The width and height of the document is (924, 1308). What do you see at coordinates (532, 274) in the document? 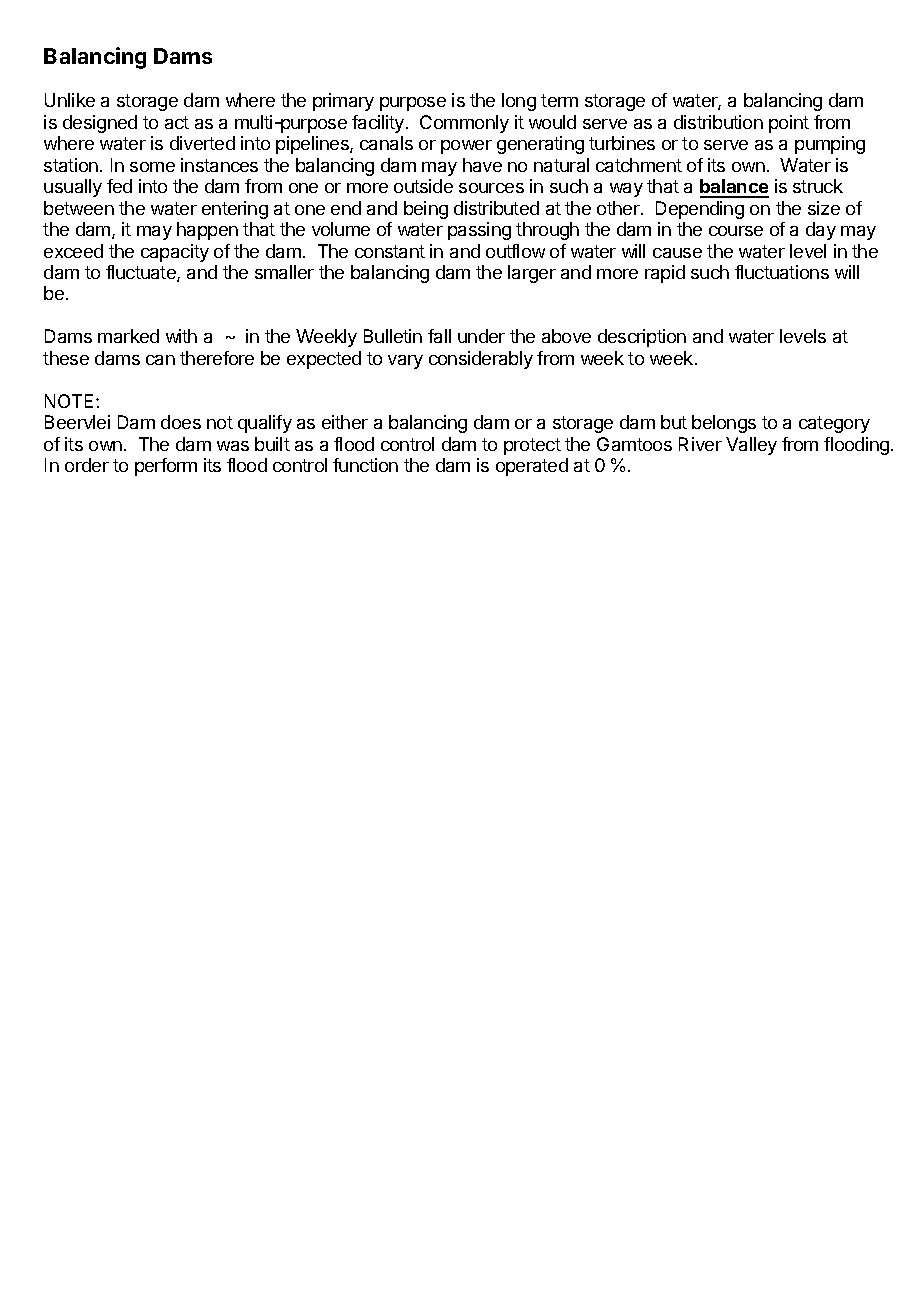
I see `larger` at bounding box center [532, 274].
